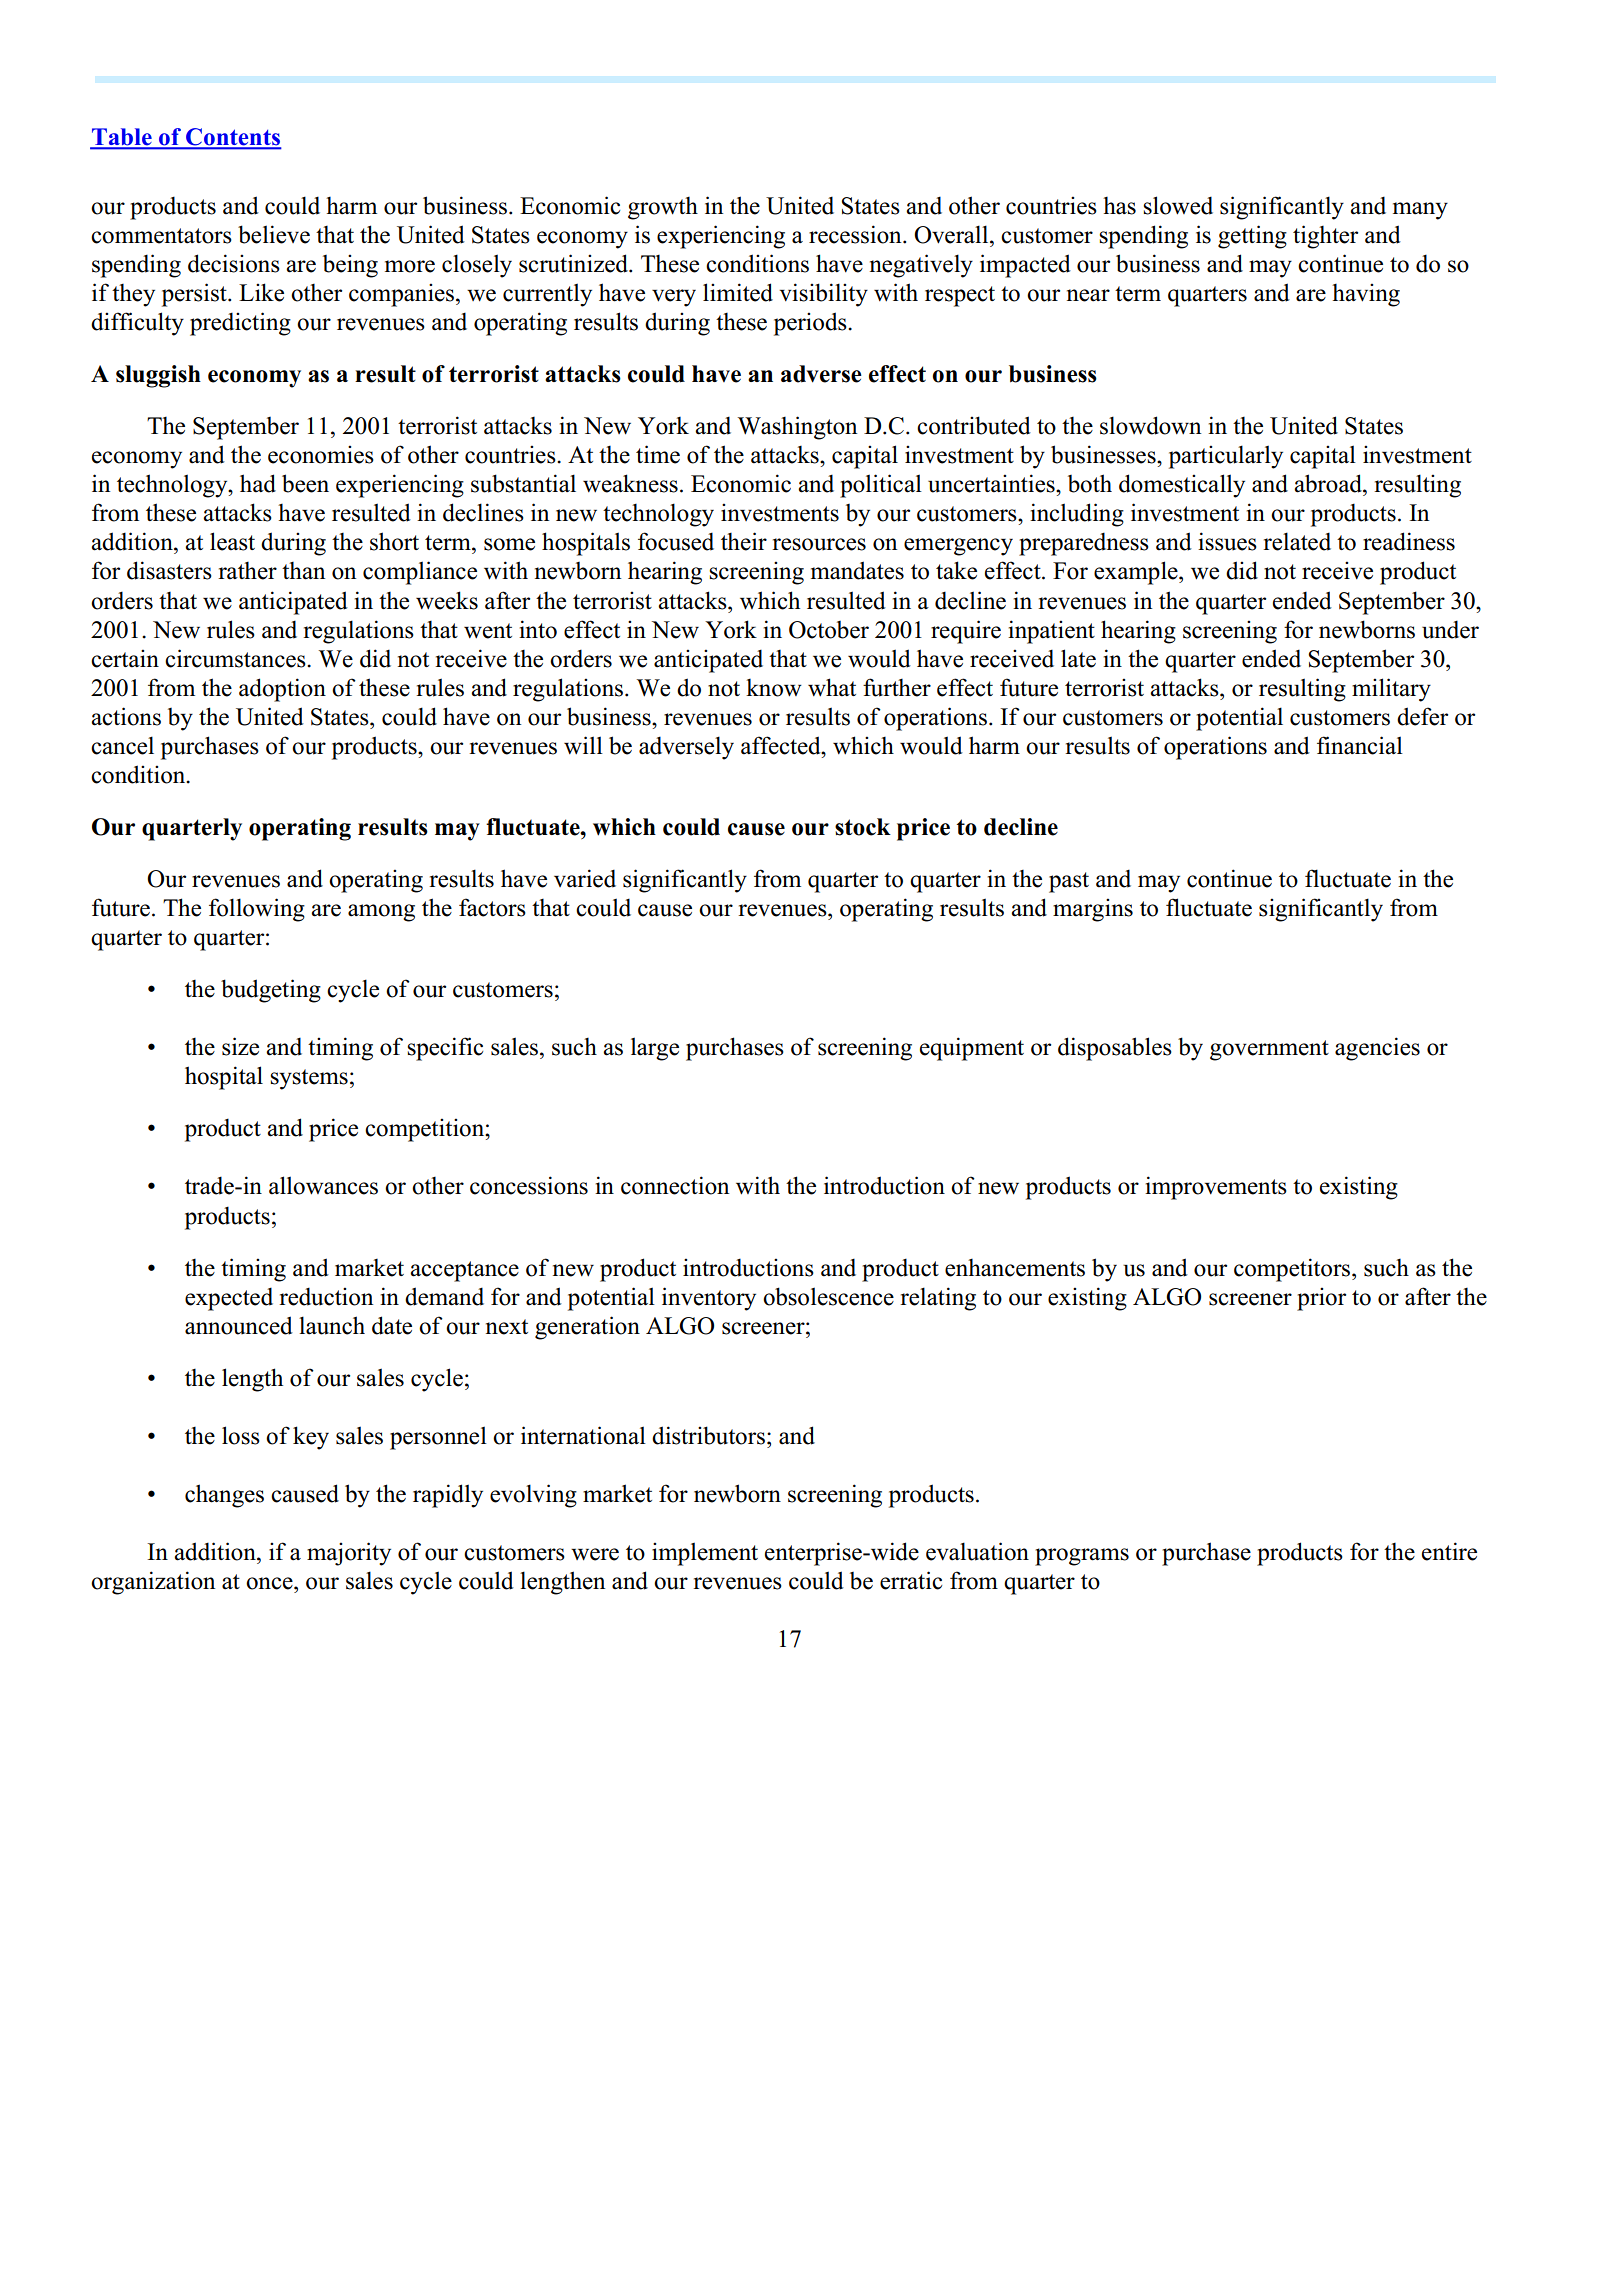 The image size is (1610, 2278). Describe the element at coordinates (1449, 1551) in the image. I see `entire` at that location.
